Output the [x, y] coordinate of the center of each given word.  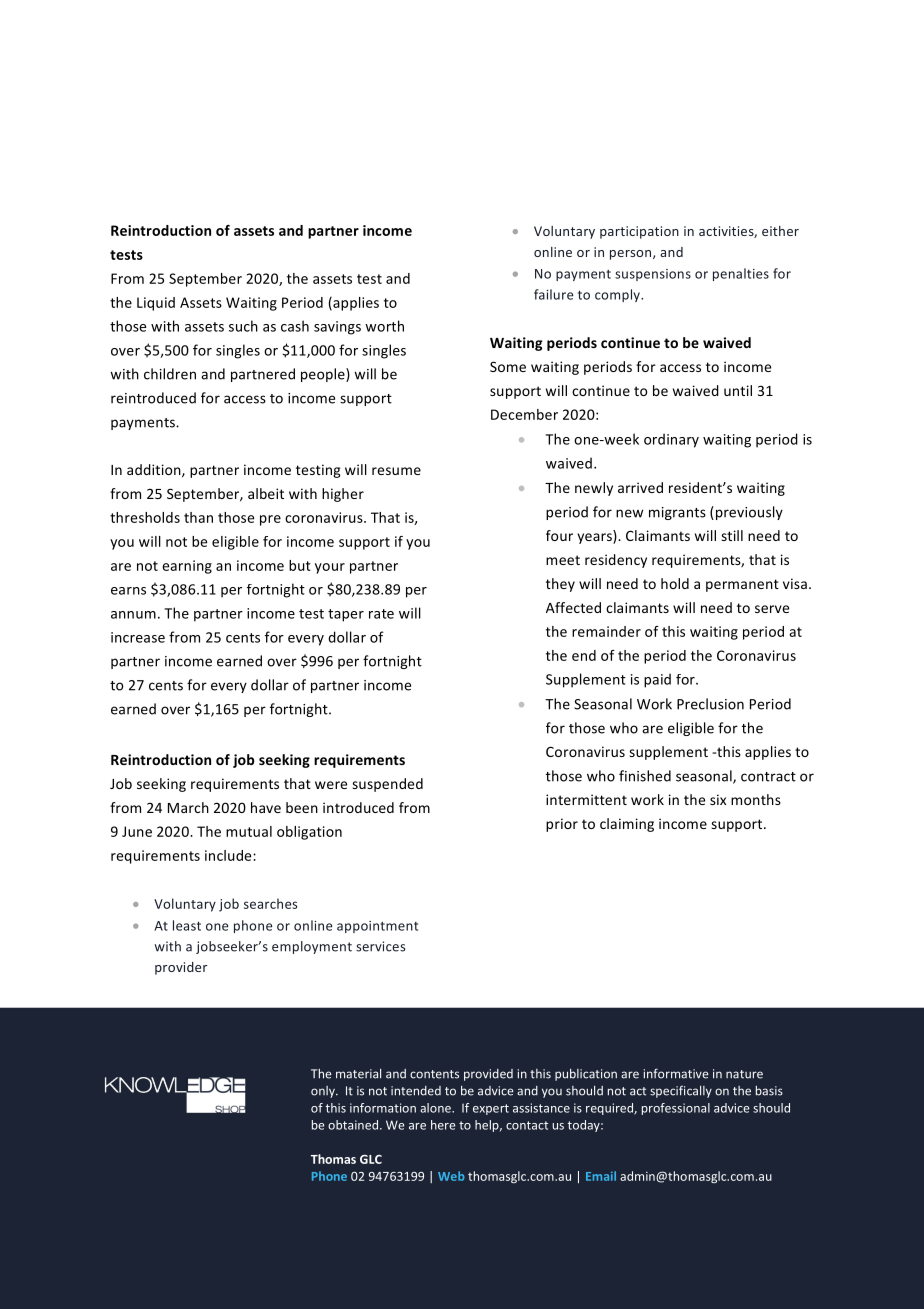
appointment [377, 927]
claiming [627, 825]
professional [676, 1109]
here [443, 1125]
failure [554, 294]
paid [657, 680]
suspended [387, 785]
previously [748, 513]
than [198, 517]
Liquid [156, 304]
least [187, 925]
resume [396, 471]
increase [138, 637]
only [324, 1092]
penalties [741, 274]
